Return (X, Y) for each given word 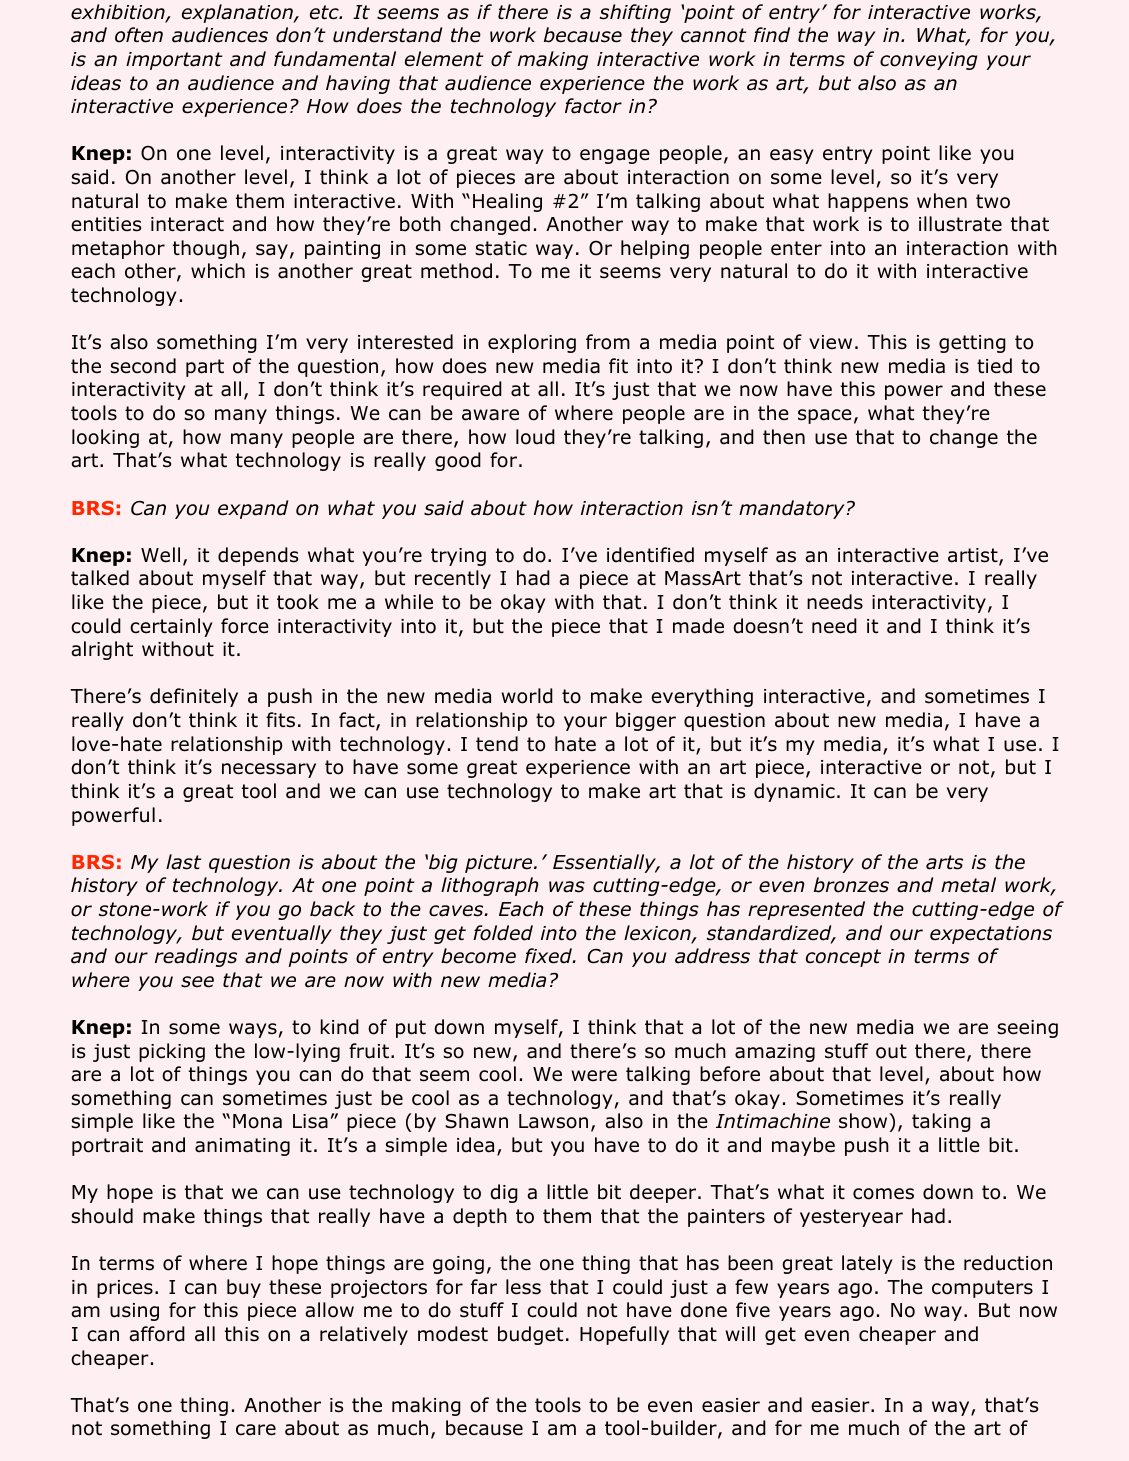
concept (843, 958)
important (174, 61)
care (256, 1430)
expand (253, 509)
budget (530, 1335)
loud (535, 437)
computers (982, 1289)
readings (196, 957)
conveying (928, 61)
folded (503, 933)
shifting (635, 13)
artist (974, 556)
